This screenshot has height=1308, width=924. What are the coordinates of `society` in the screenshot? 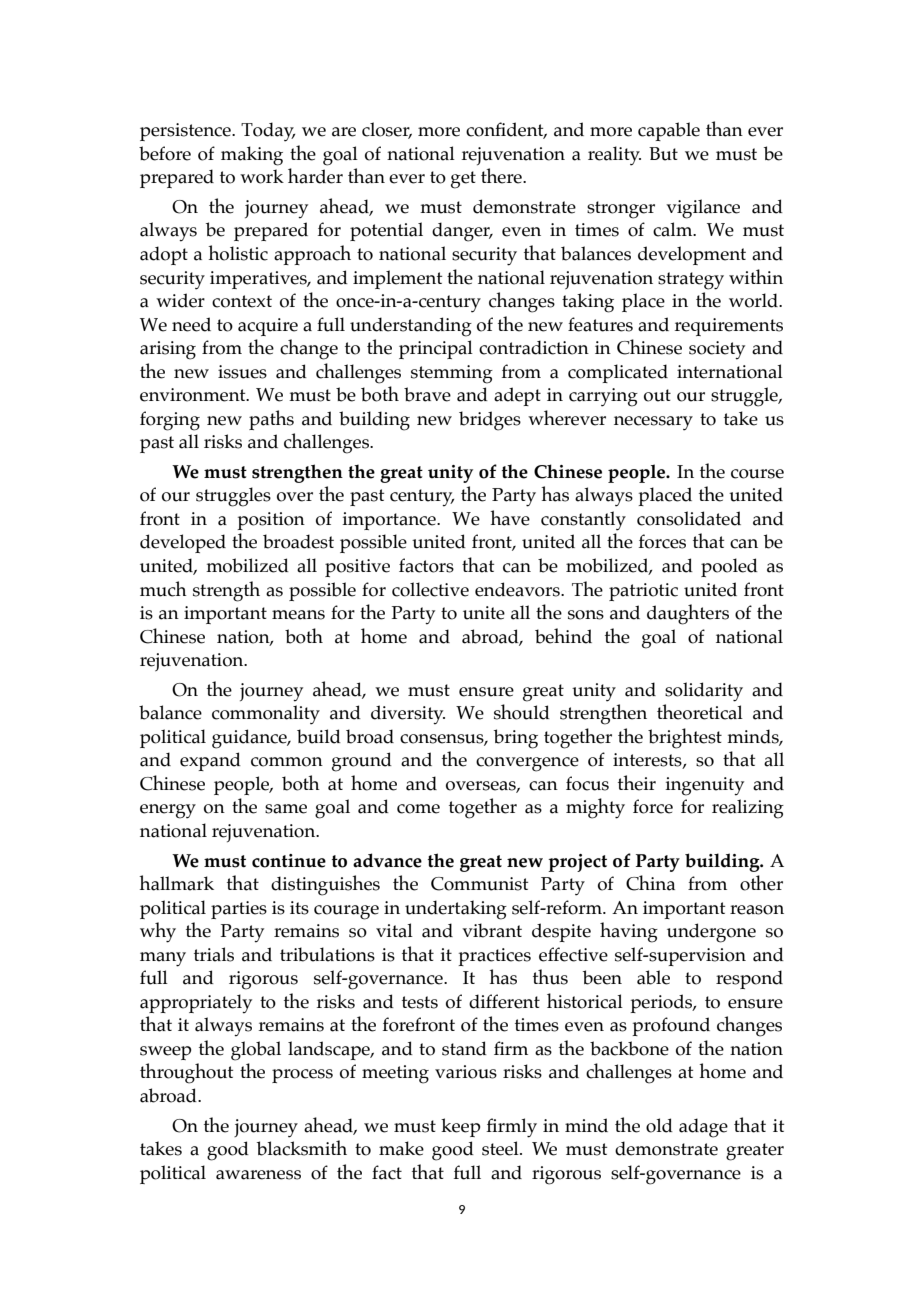 It's located at (717, 350).
